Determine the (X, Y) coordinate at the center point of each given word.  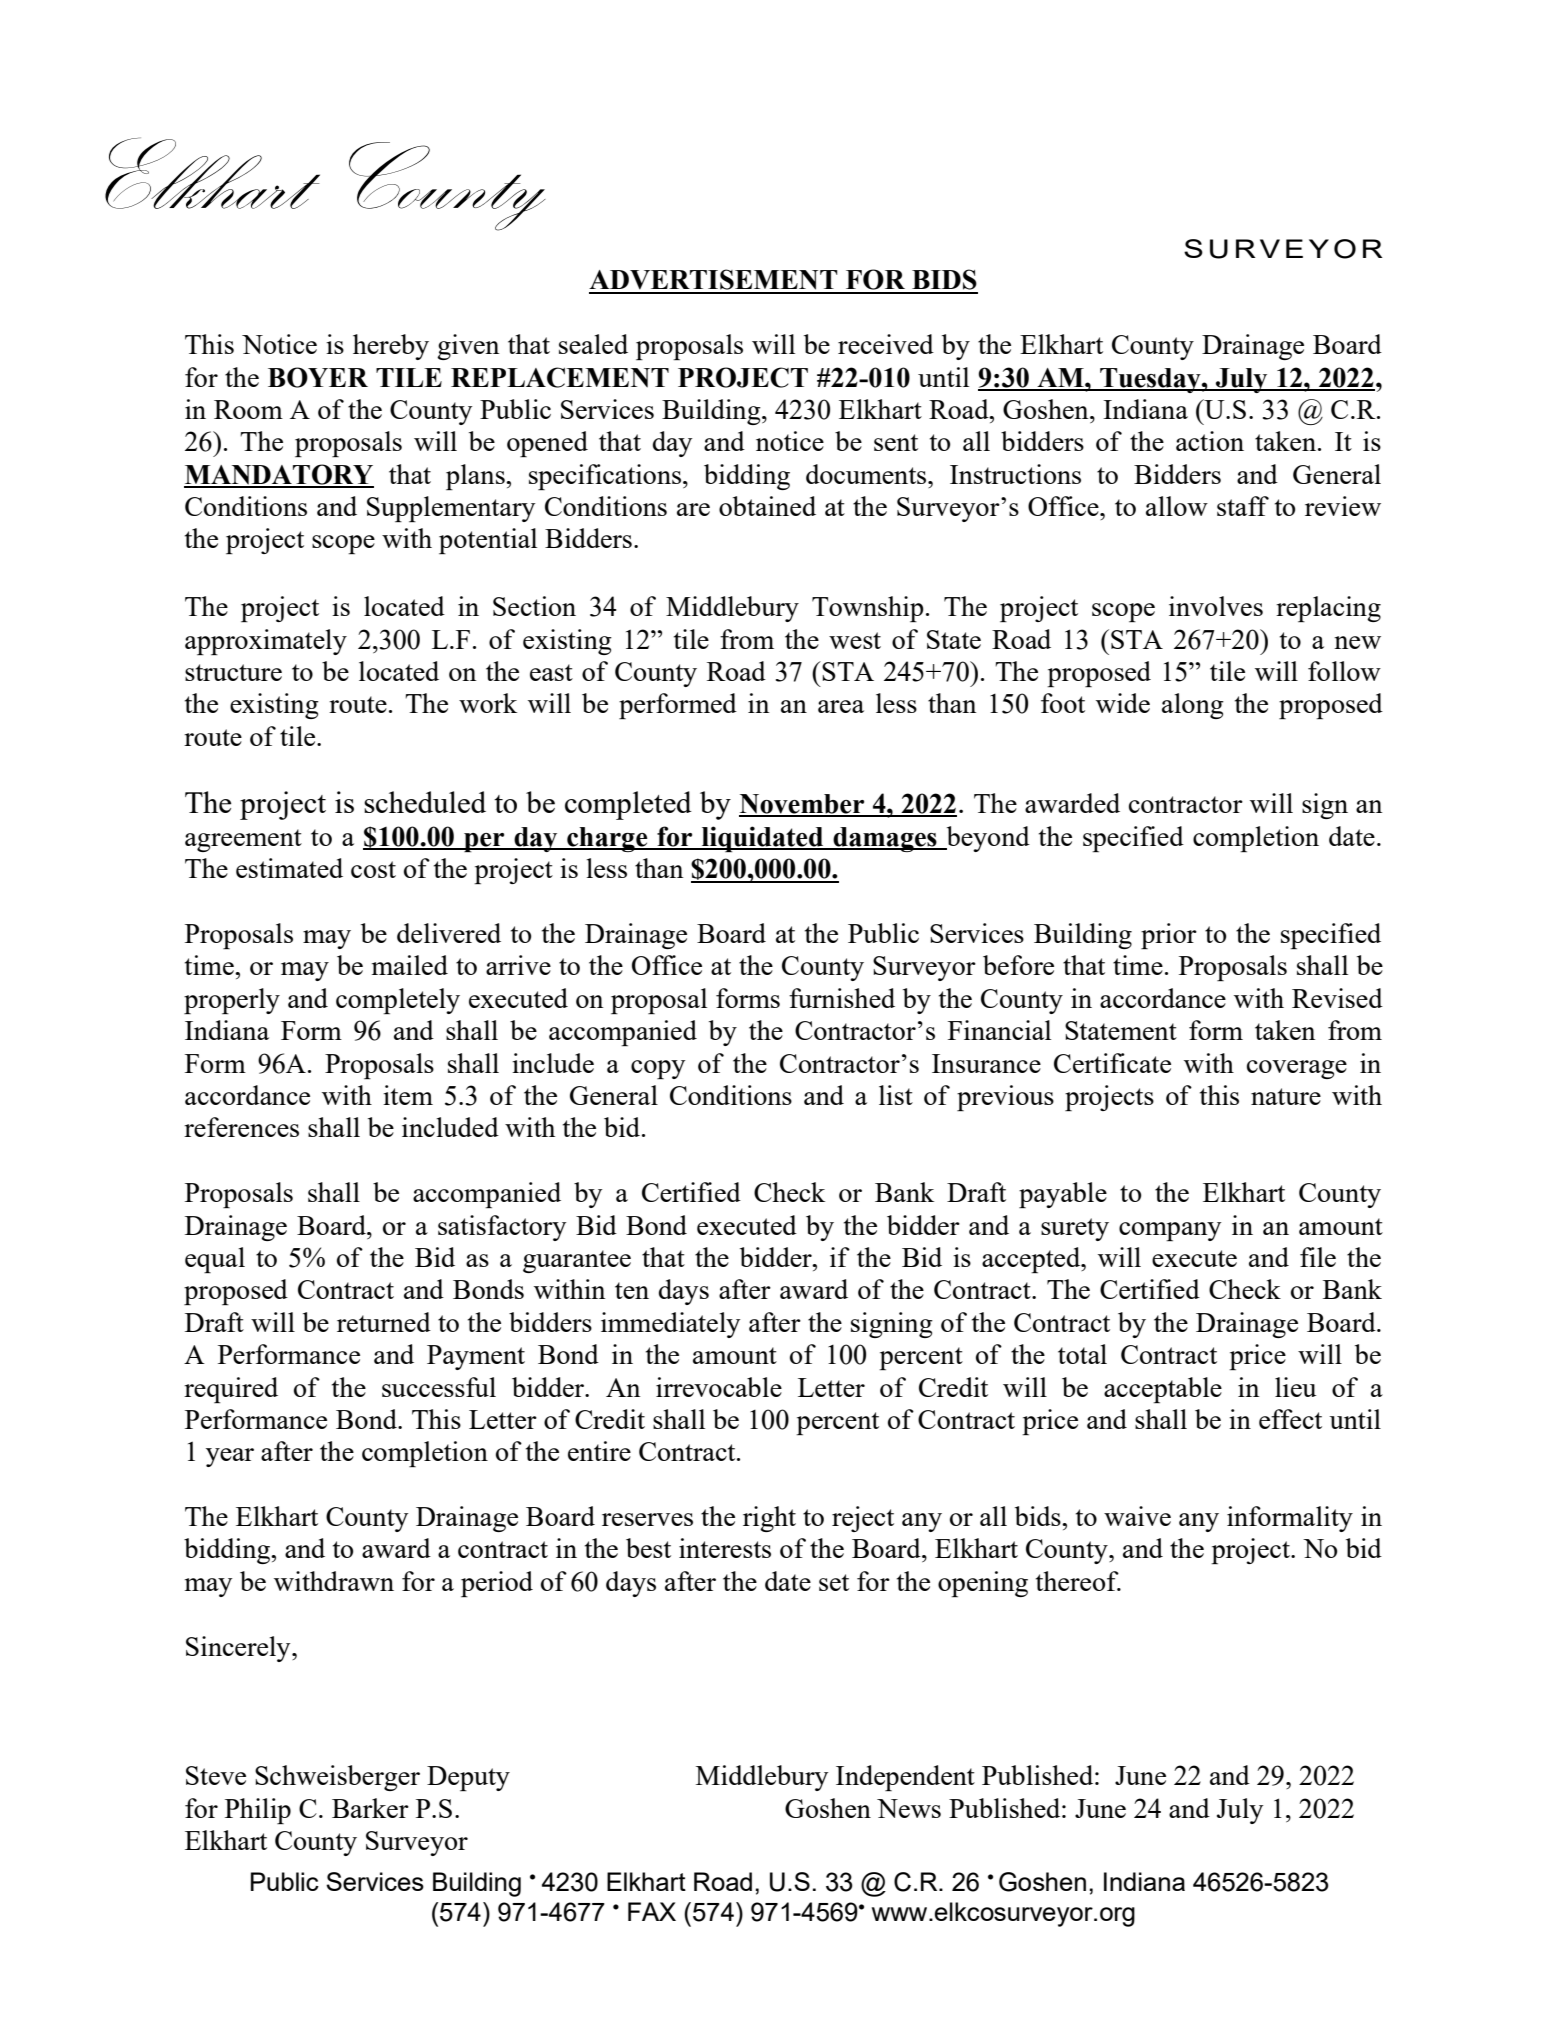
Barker (370, 1808)
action (1210, 441)
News (909, 1808)
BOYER (318, 377)
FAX (652, 1911)
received (886, 344)
